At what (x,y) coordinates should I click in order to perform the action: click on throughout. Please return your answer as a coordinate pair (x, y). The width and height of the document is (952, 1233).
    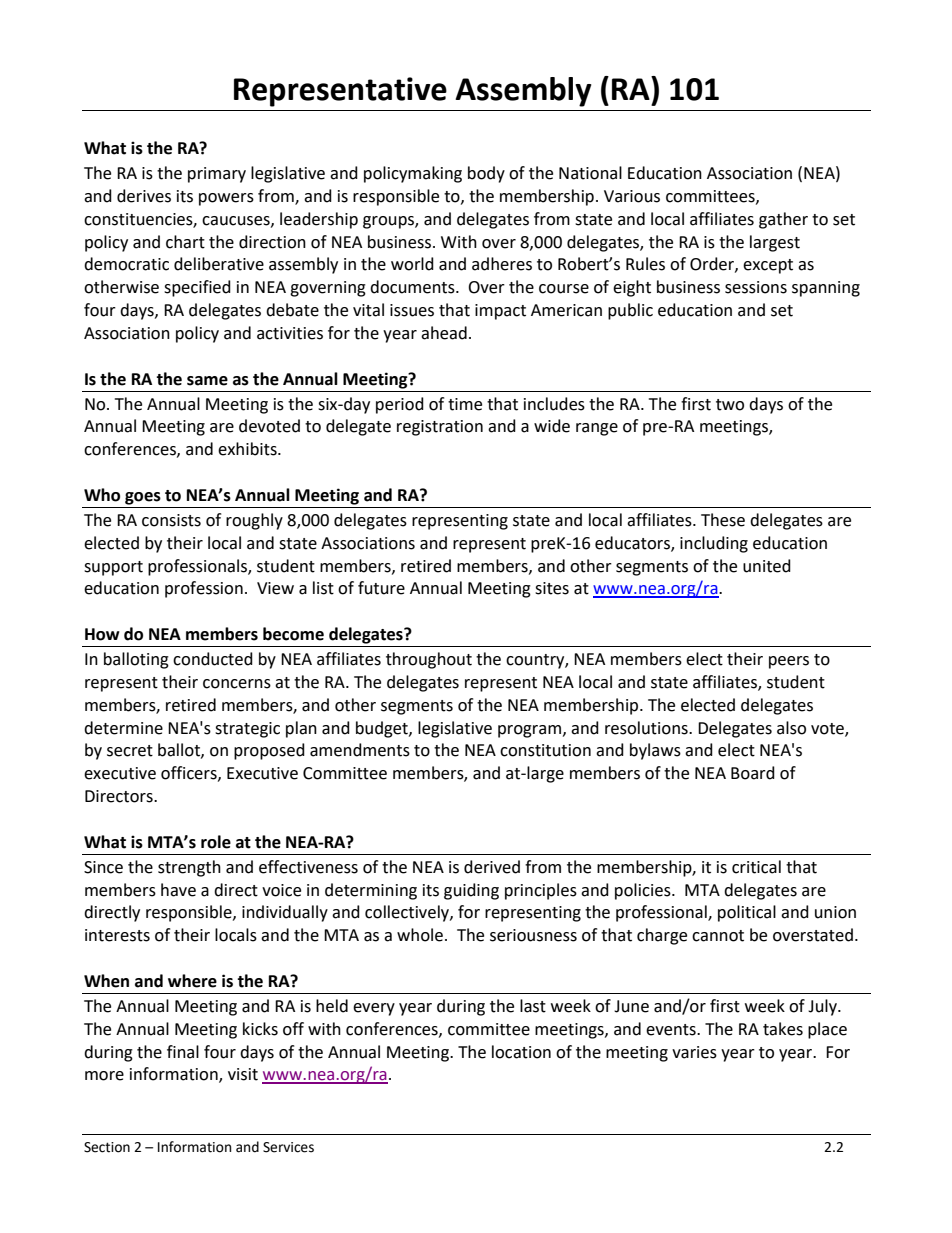
    Looking at the image, I should click on (429, 660).
